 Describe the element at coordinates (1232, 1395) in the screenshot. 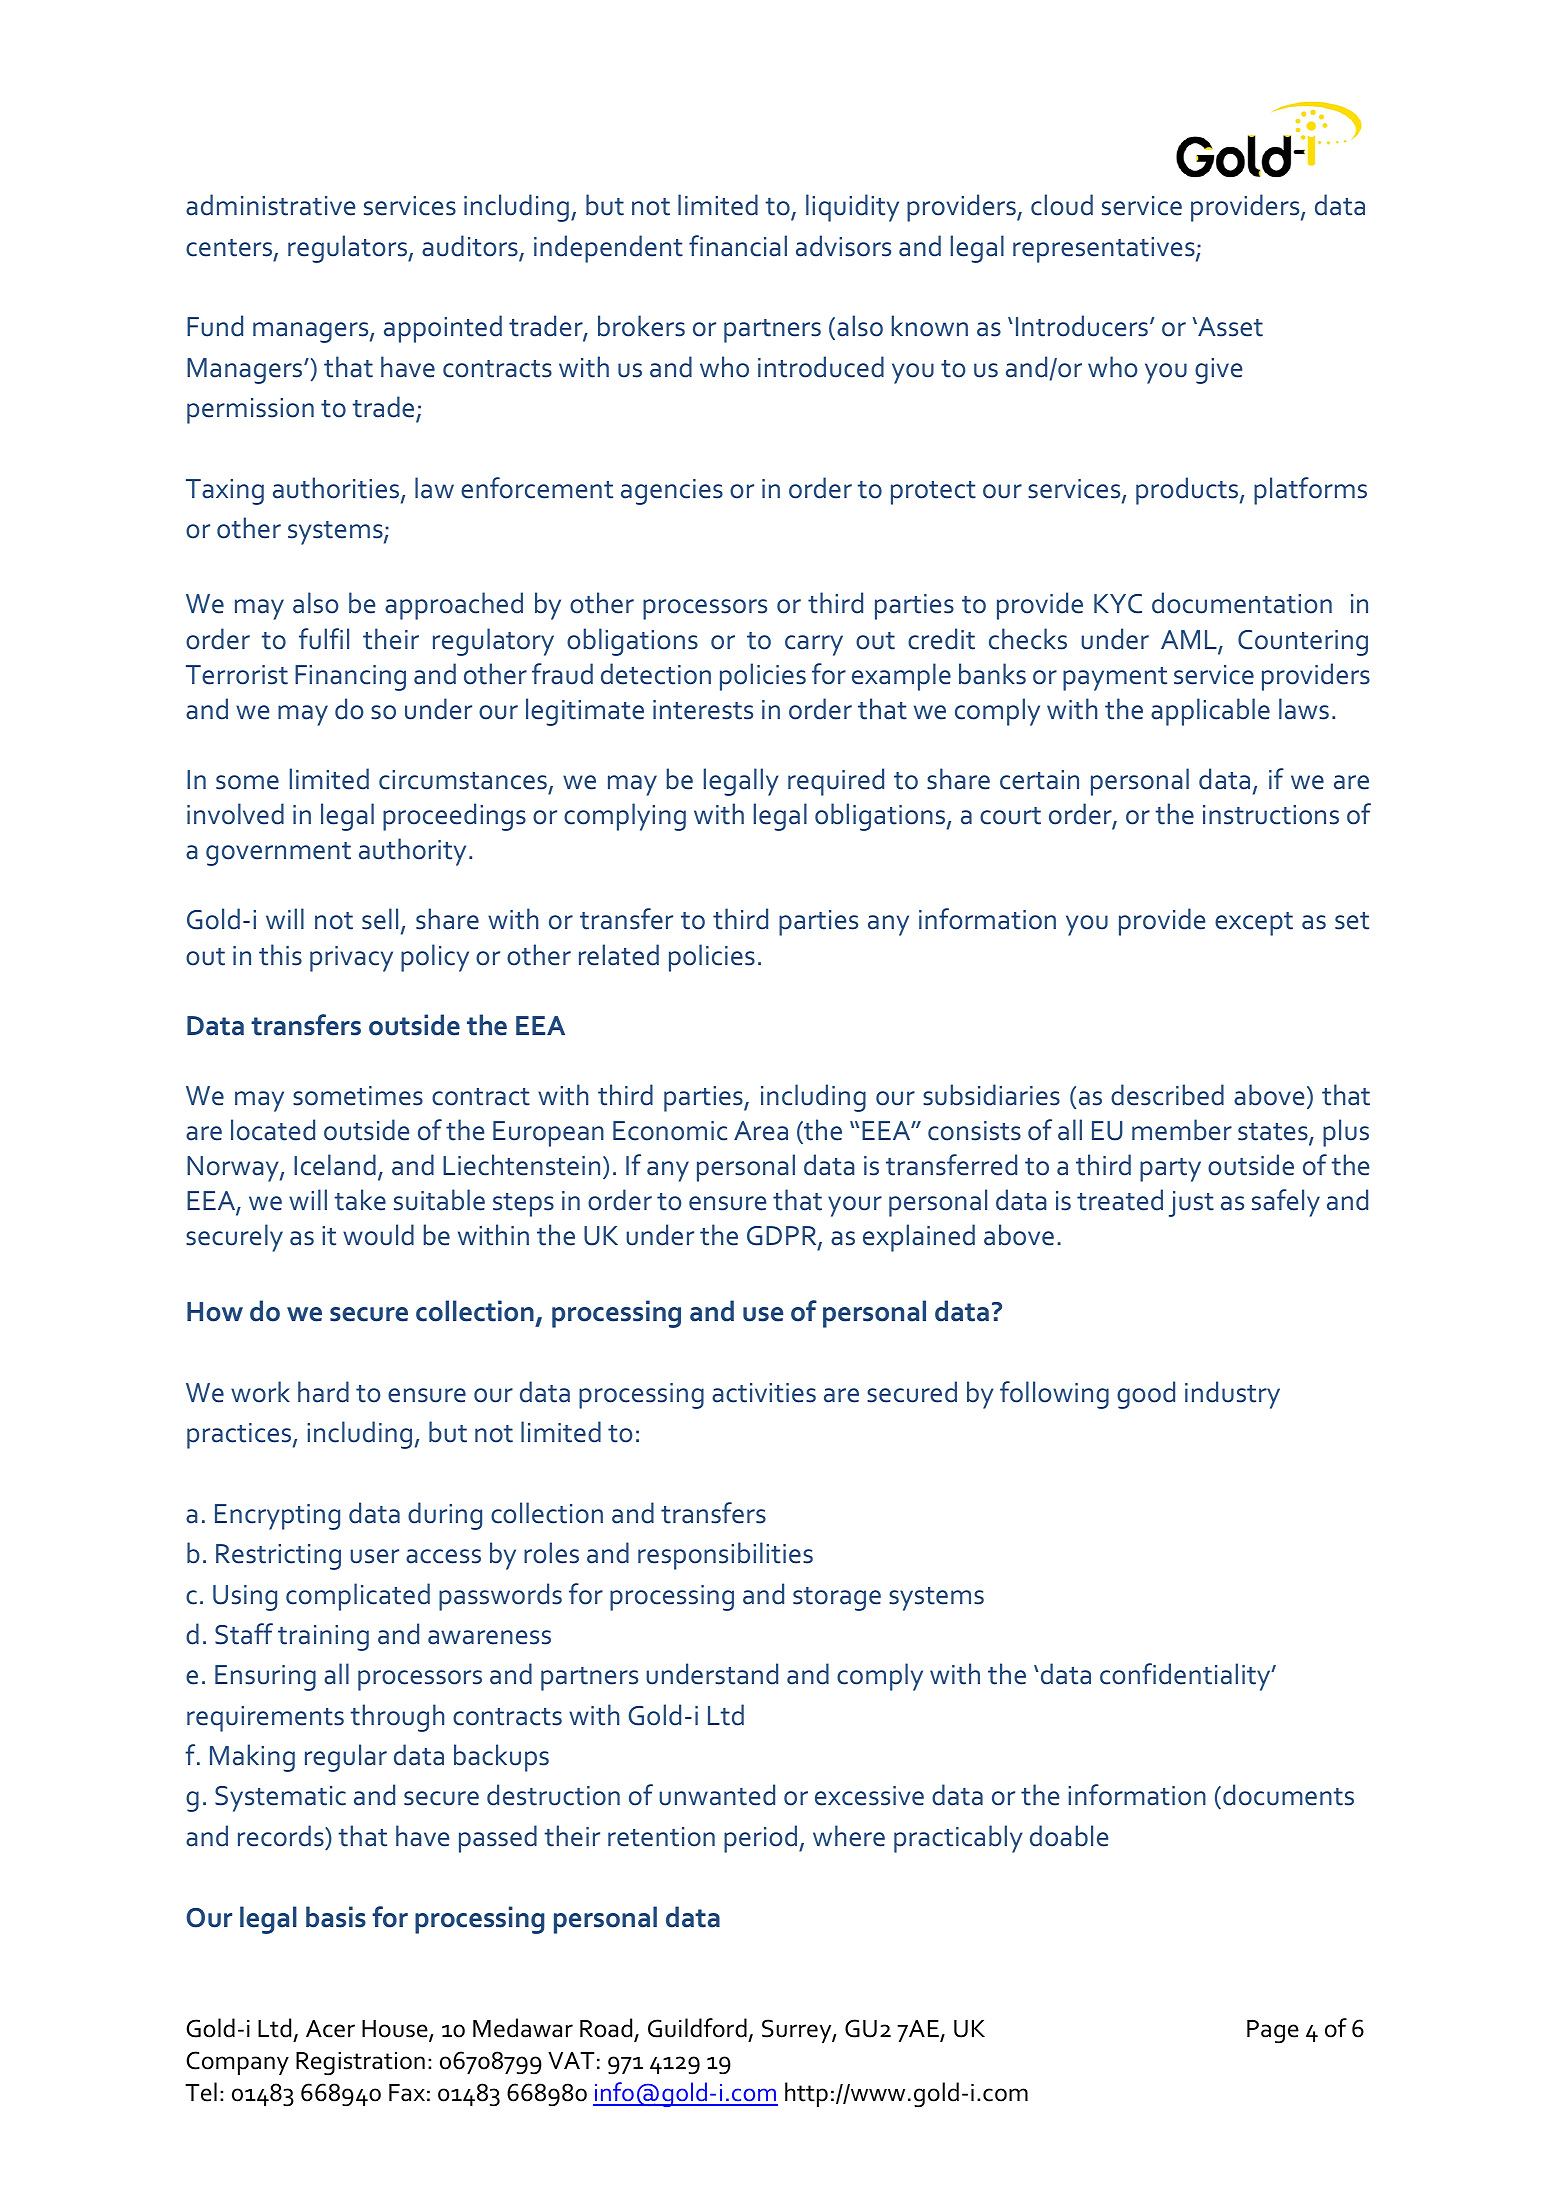

I see `industry` at that location.
